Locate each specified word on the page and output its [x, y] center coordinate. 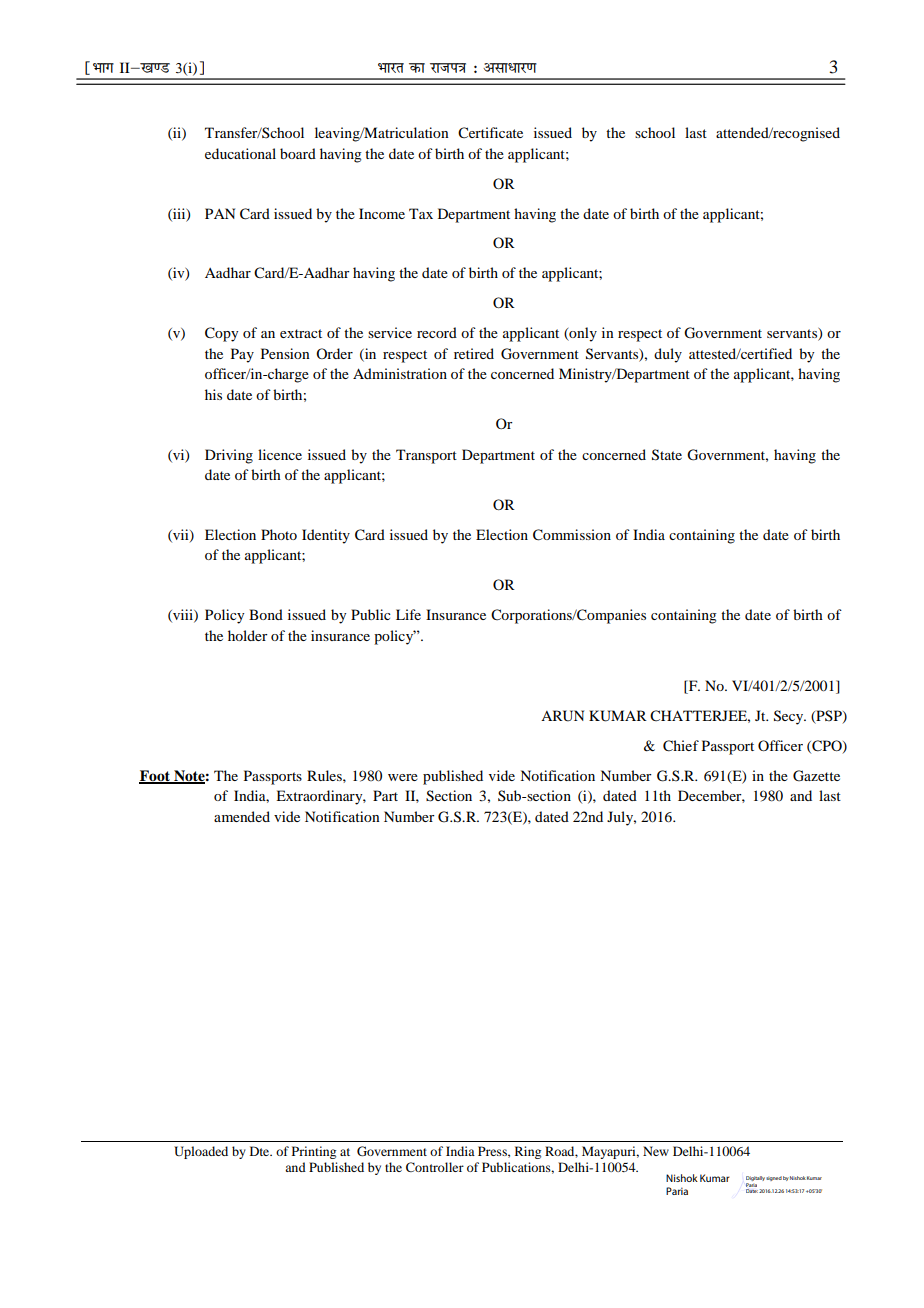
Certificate [490, 133]
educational [240, 153]
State [667, 455]
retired [474, 353]
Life [408, 614]
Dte [261, 1151]
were [403, 777]
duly [668, 355]
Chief [681, 746]
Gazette [816, 776]
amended [242, 816]
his [213, 394]
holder [248, 635]
